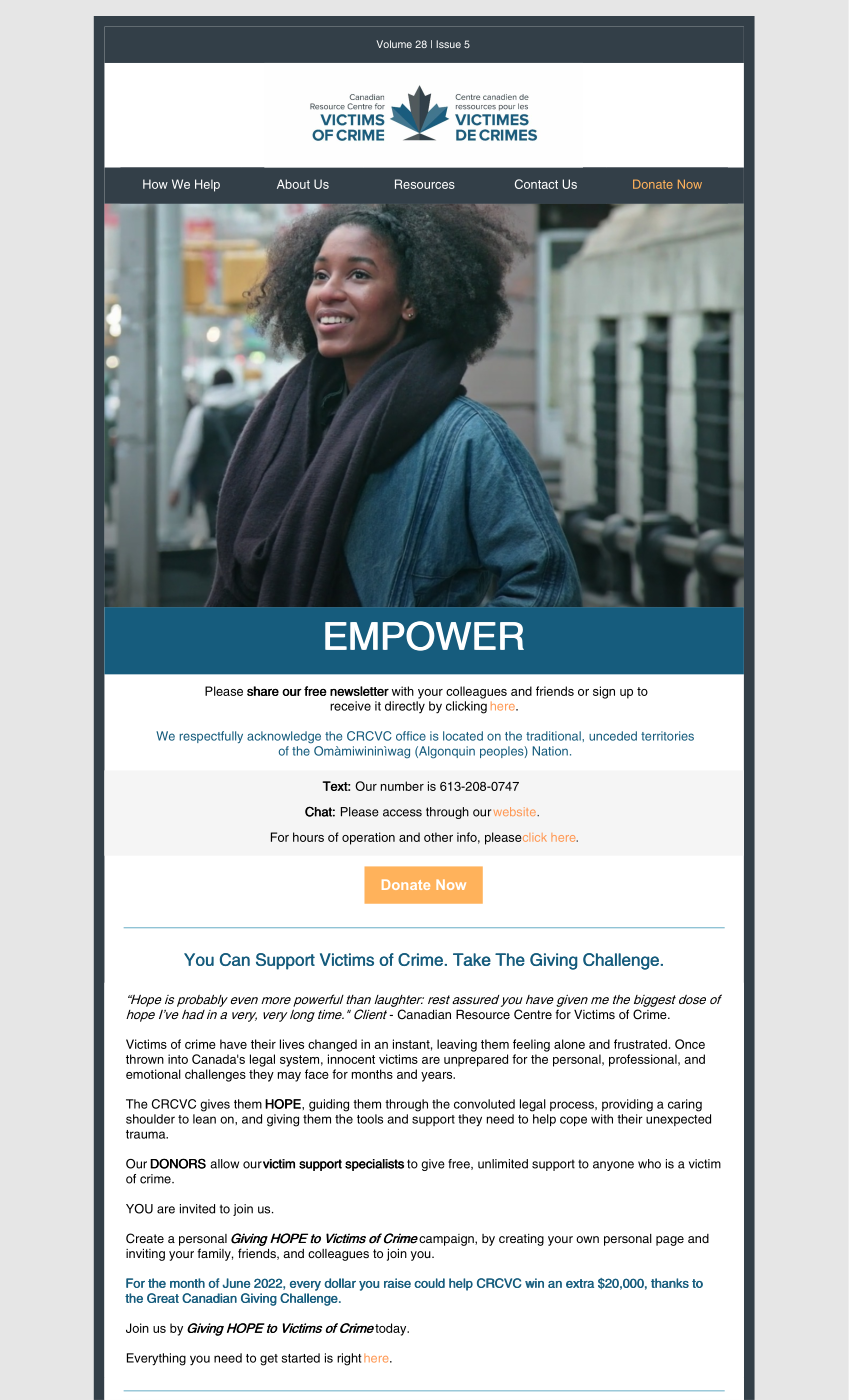 The width and height of the page is (849, 1400). Describe the element at coordinates (536, 184) in the page. I see `Contact` at that location.
